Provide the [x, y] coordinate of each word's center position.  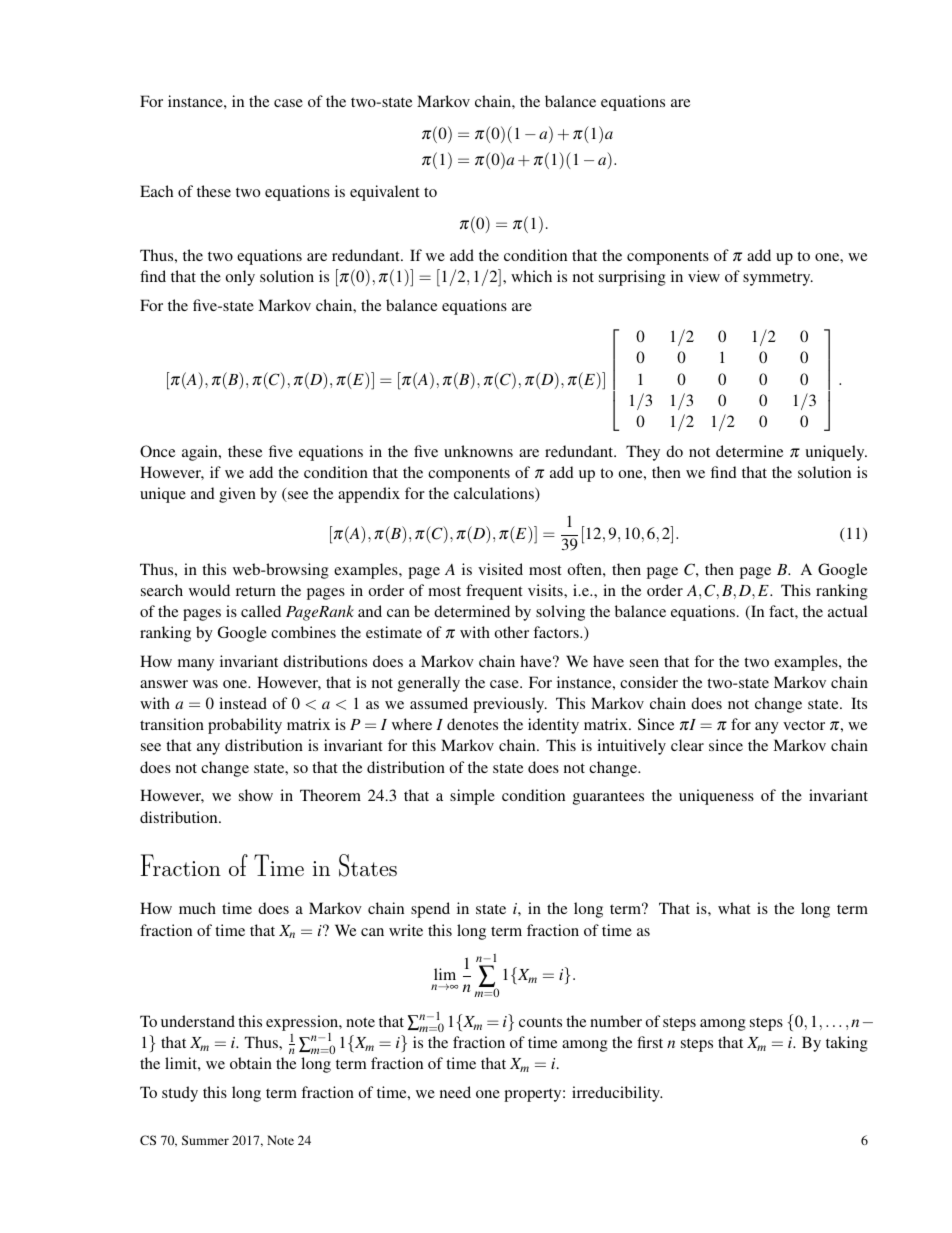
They [643, 453]
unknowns [478, 451]
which [531, 276]
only [240, 278]
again [201, 453]
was [205, 684]
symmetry [778, 279]
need [455, 1092]
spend [430, 910]
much [197, 908]
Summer [205, 1140]
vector [804, 725]
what [734, 908]
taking [847, 1044]
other [512, 632]
